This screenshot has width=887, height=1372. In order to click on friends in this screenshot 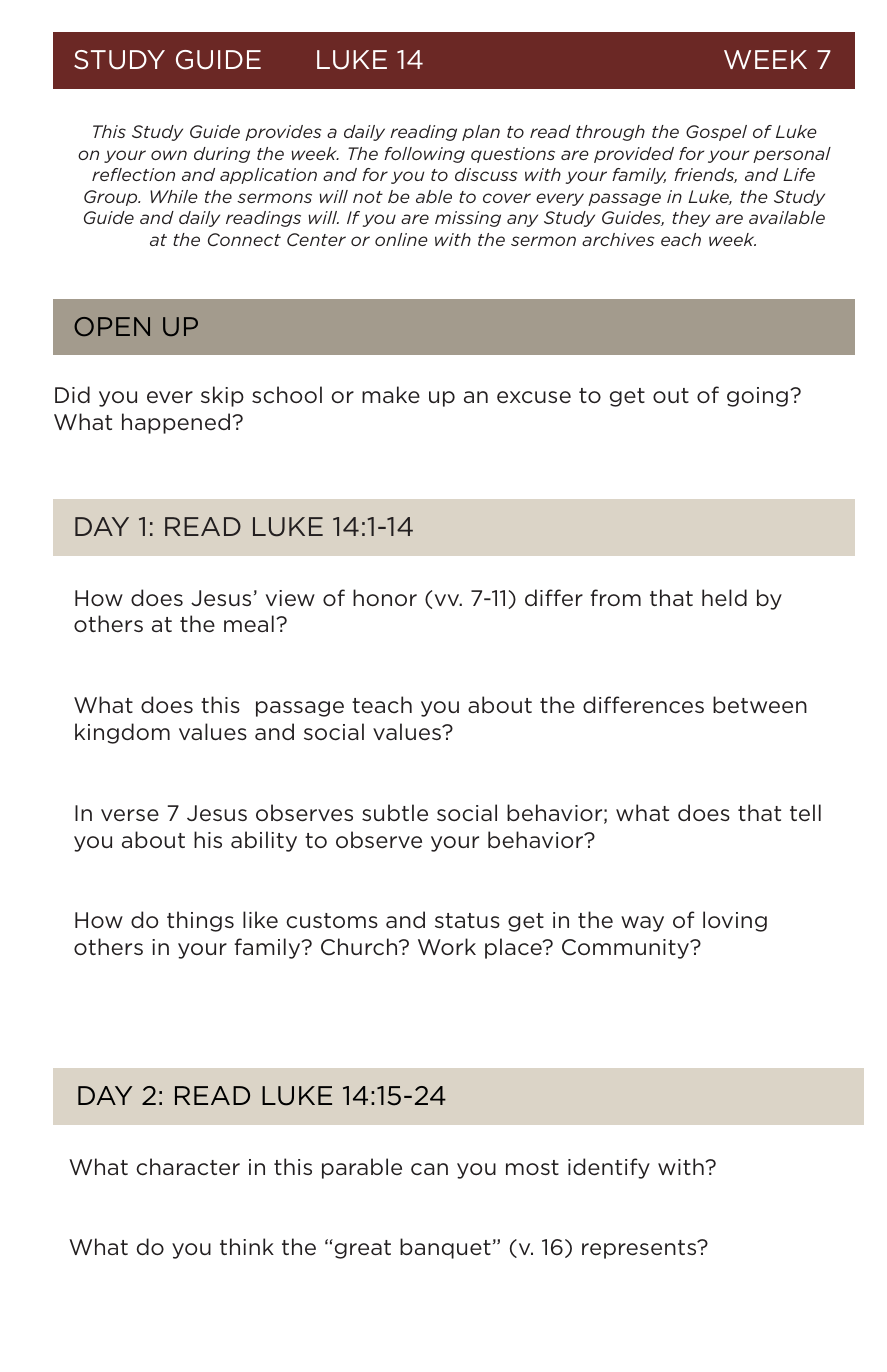, I will do `click(705, 175)`.
